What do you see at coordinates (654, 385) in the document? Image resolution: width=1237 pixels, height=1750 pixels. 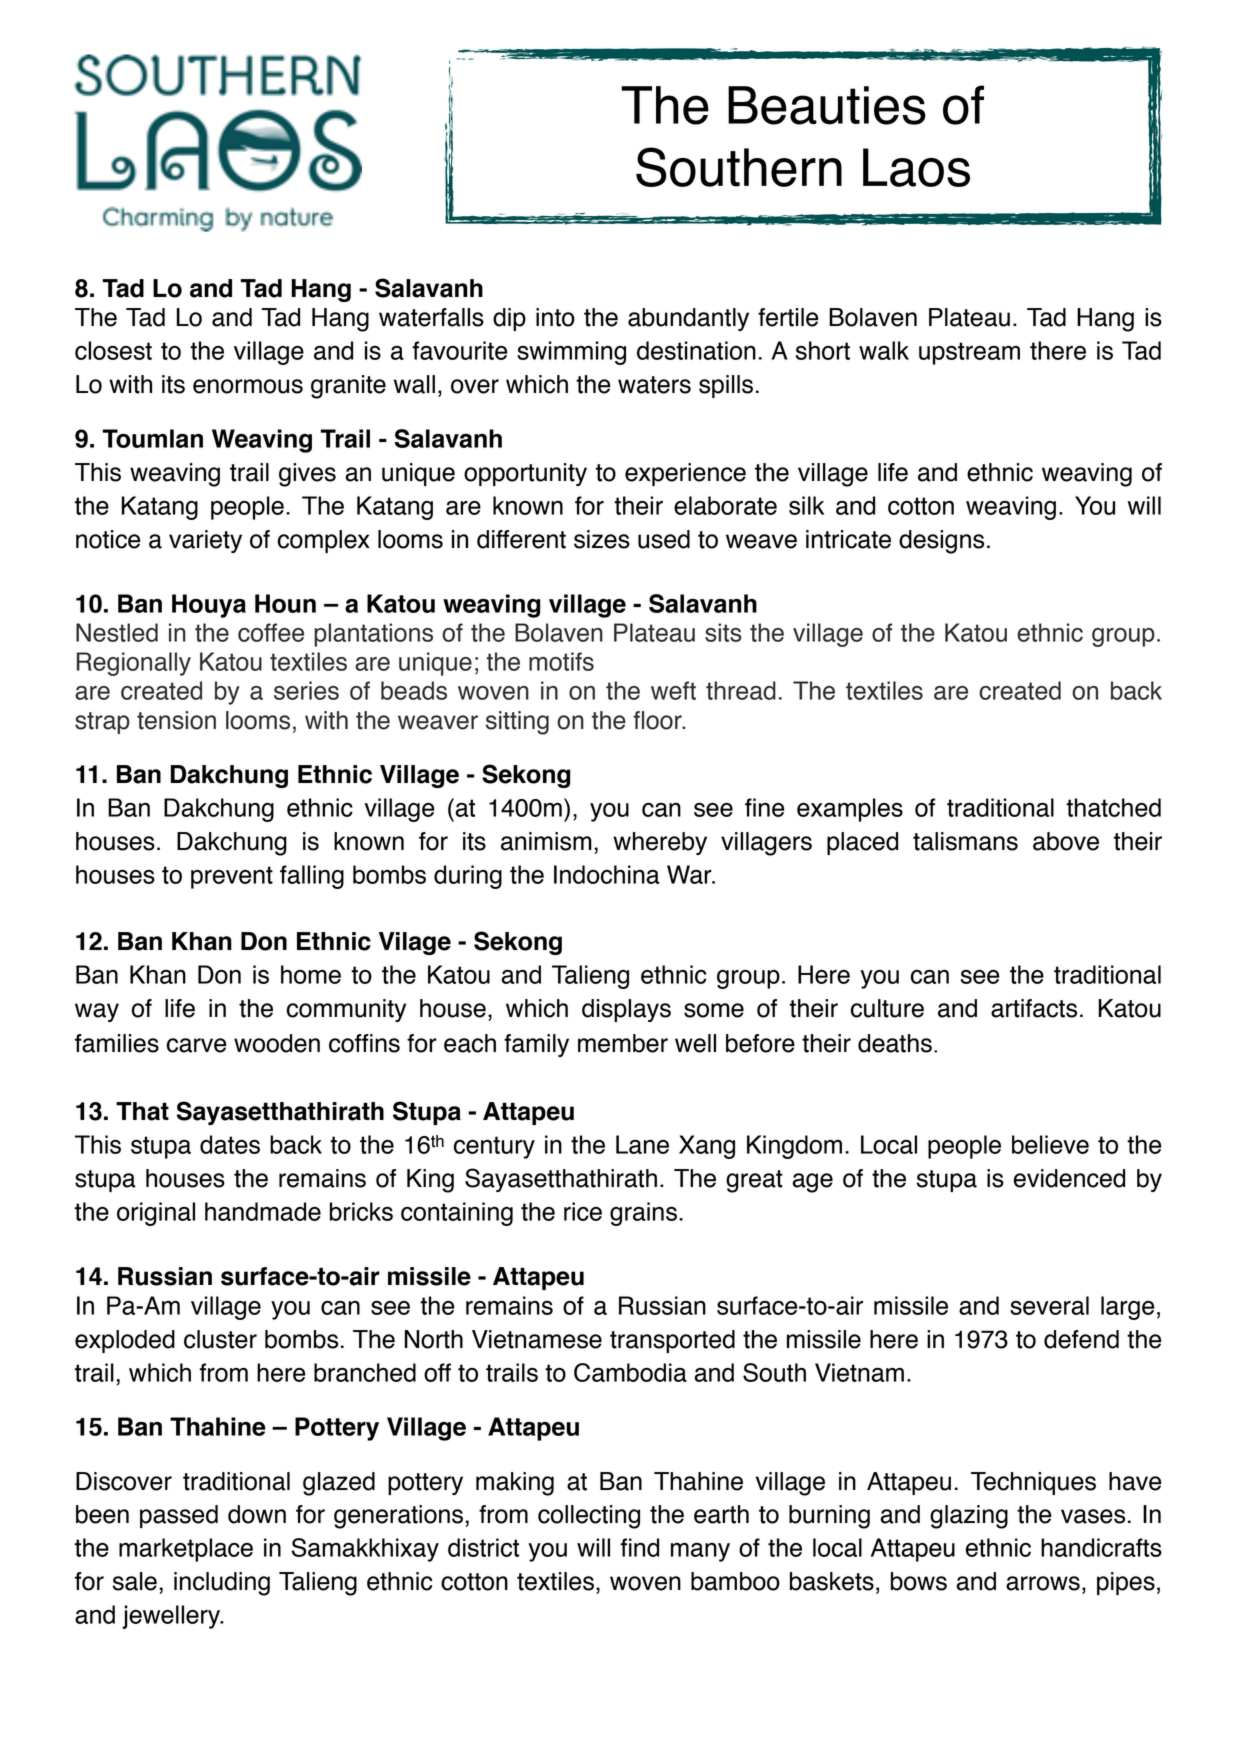 I see `waters` at bounding box center [654, 385].
